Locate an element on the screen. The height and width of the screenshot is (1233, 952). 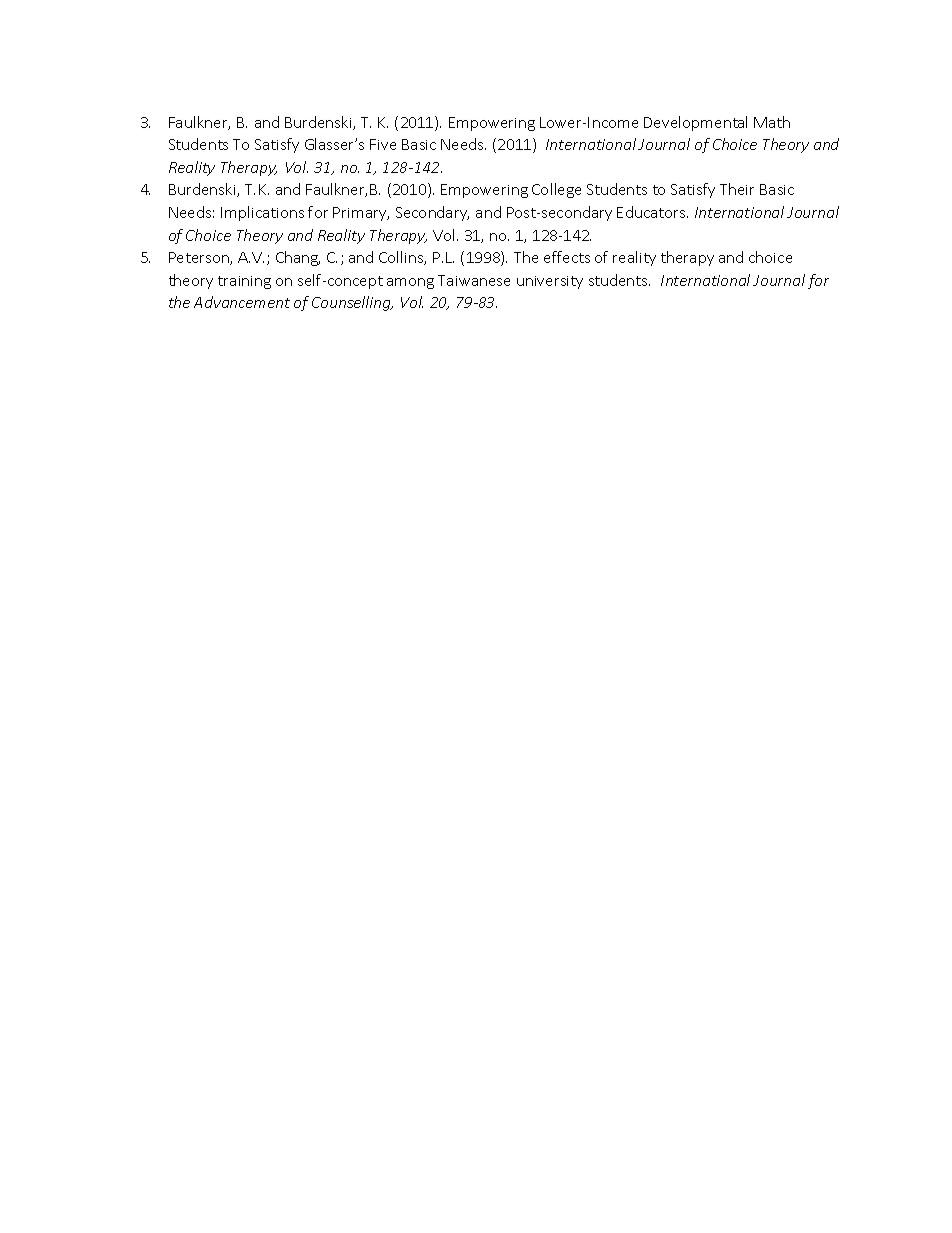
Taiwanese is located at coordinates (474, 280).
